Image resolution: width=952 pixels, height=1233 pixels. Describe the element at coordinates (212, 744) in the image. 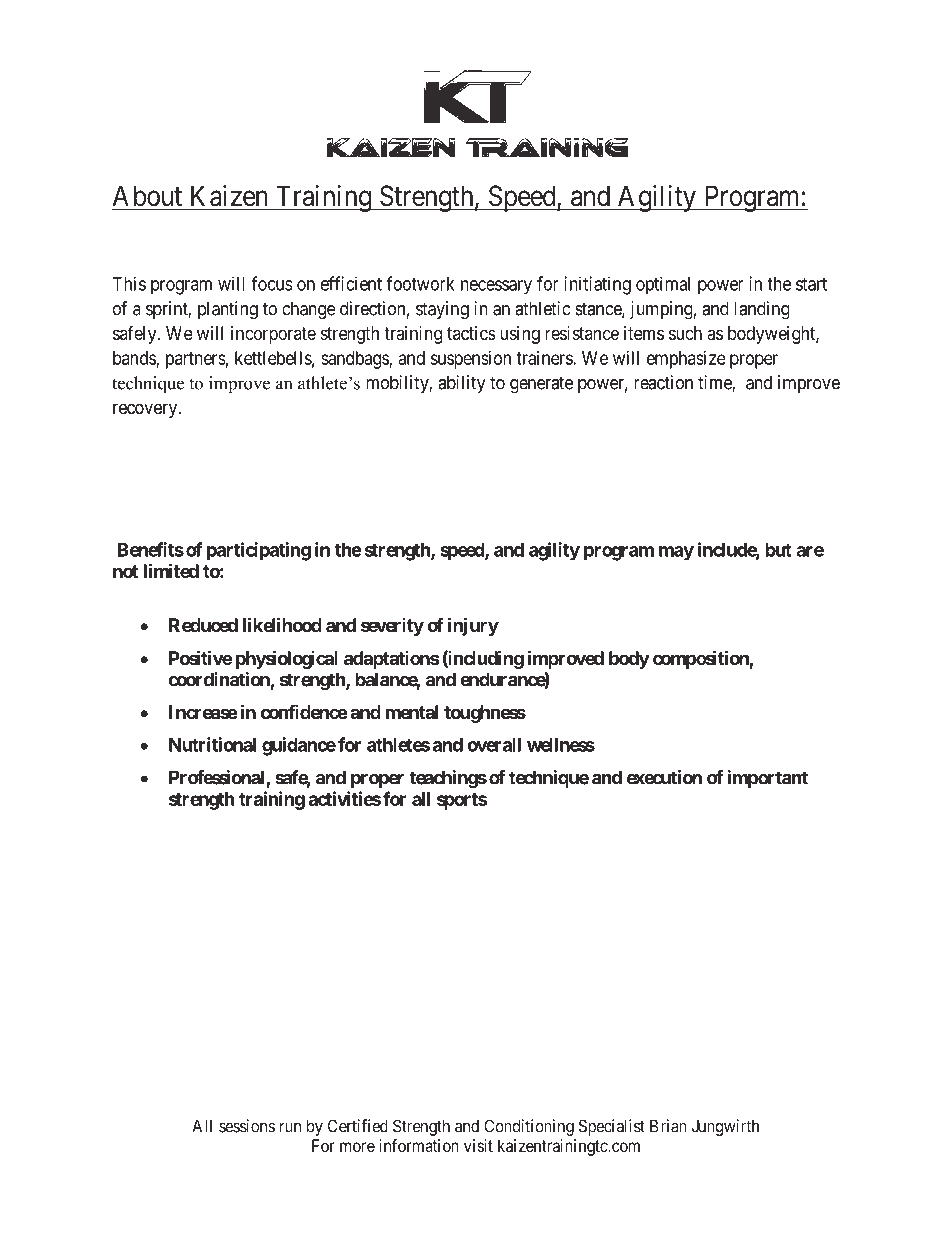

I see `Nutritional` at that location.
